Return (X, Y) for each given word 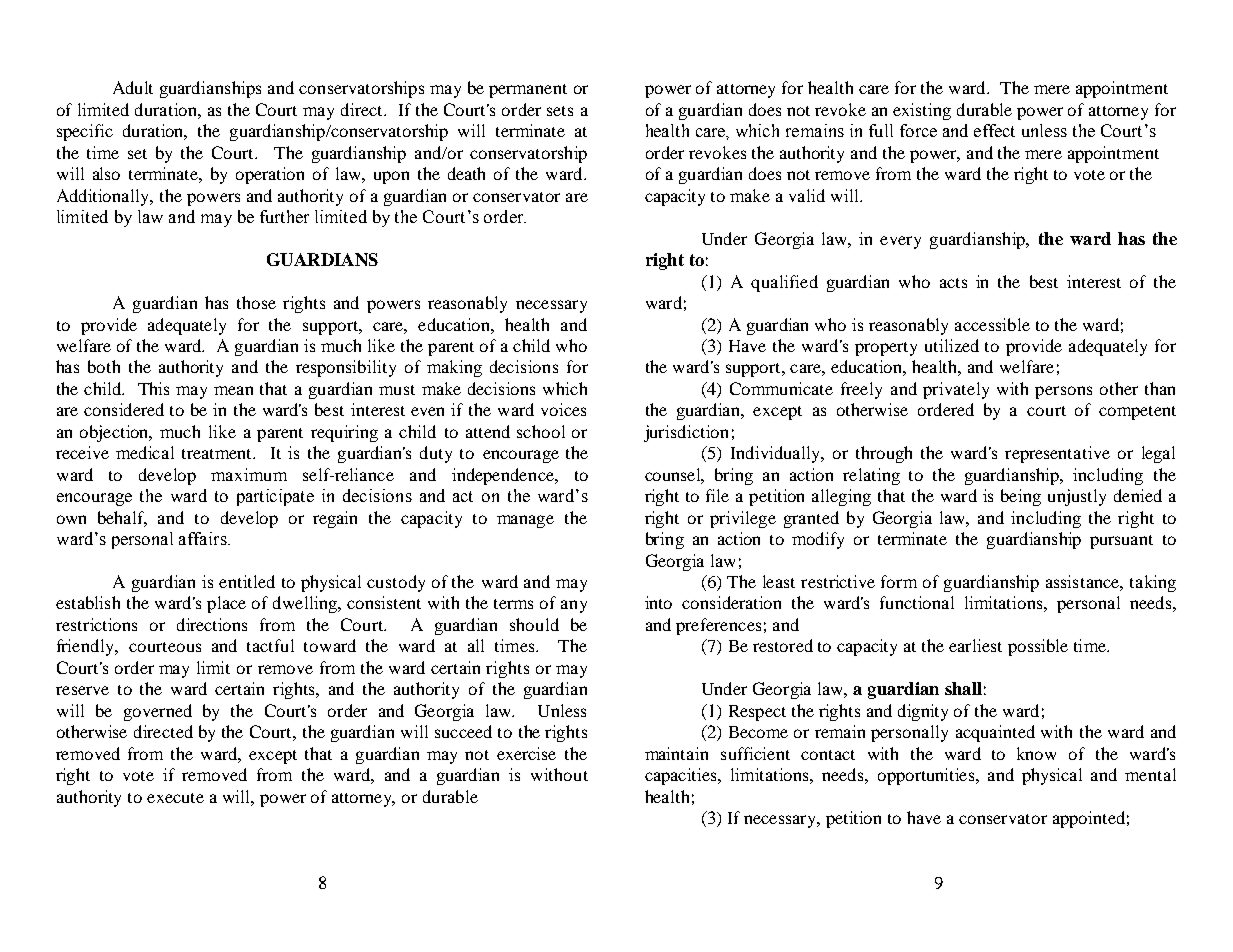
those (256, 302)
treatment (218, 454)
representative (1057, 454)
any (574, 606)
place (226, 604)
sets (560, 111)
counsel (674, 475)
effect (994, 130)
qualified (784, 283)
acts (953, 283)
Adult (133, 87)
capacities (682, 776)
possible (1038, 647)
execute (175, 798)
